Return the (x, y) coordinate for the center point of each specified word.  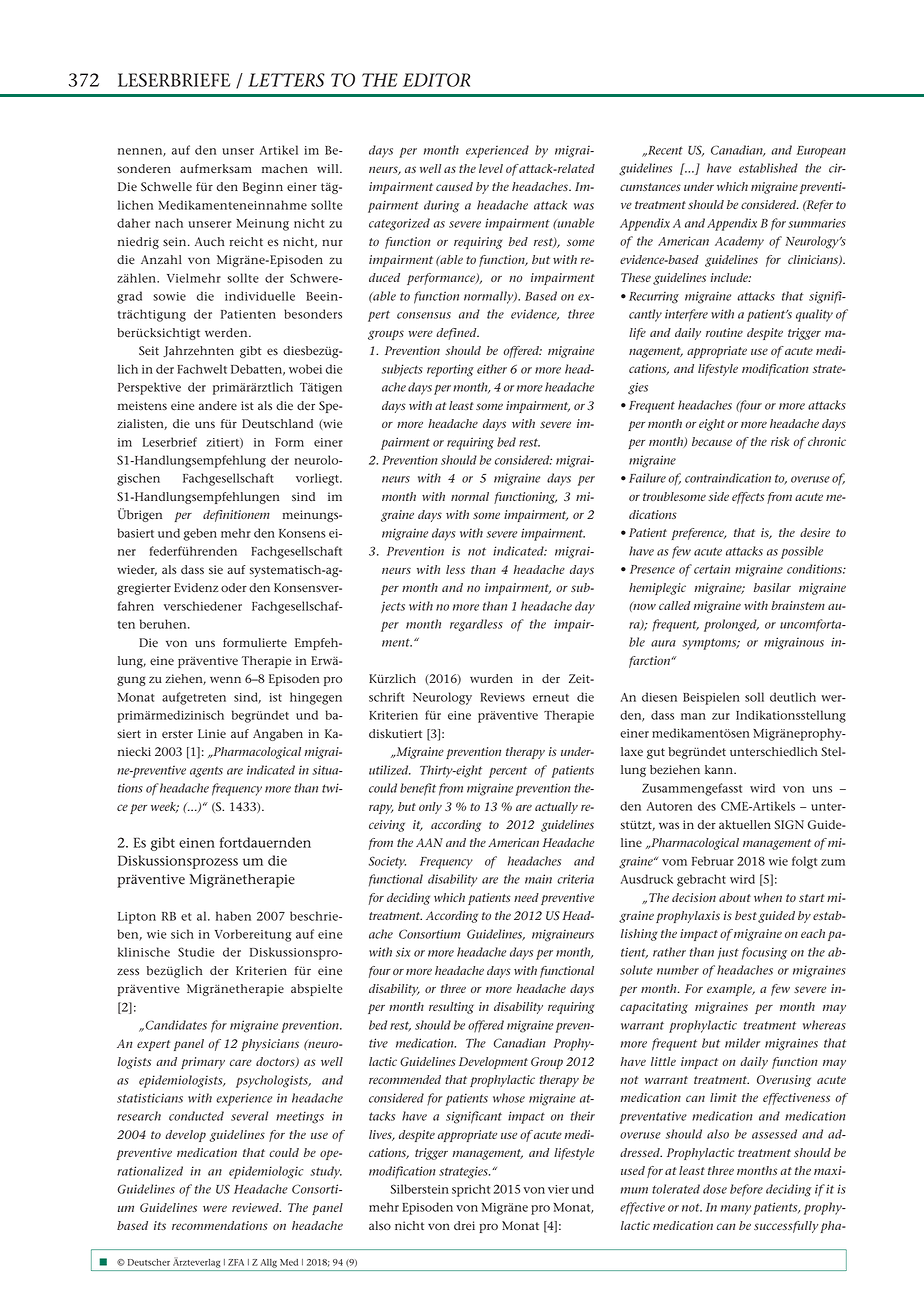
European (821, 152)
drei (464, 1226)
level (491, 168)
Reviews (502, 697)
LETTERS (286, 80)
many (736, 1210)
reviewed (256, 1207)
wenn (225, 679)
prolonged (731, 625)
